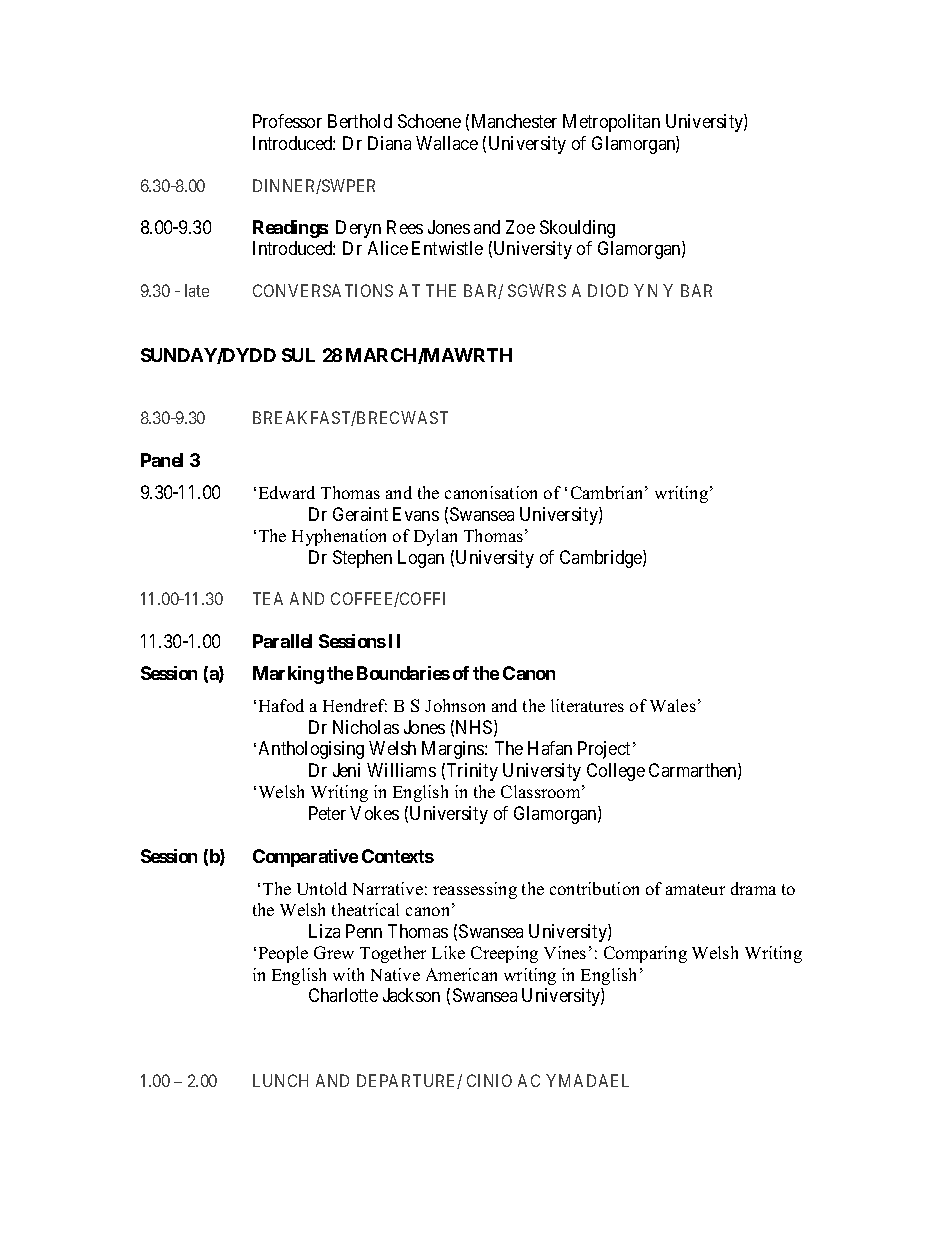  Describe the element at coordinates (447, 143) in the screenshot. I see `Wallace` at that location.
